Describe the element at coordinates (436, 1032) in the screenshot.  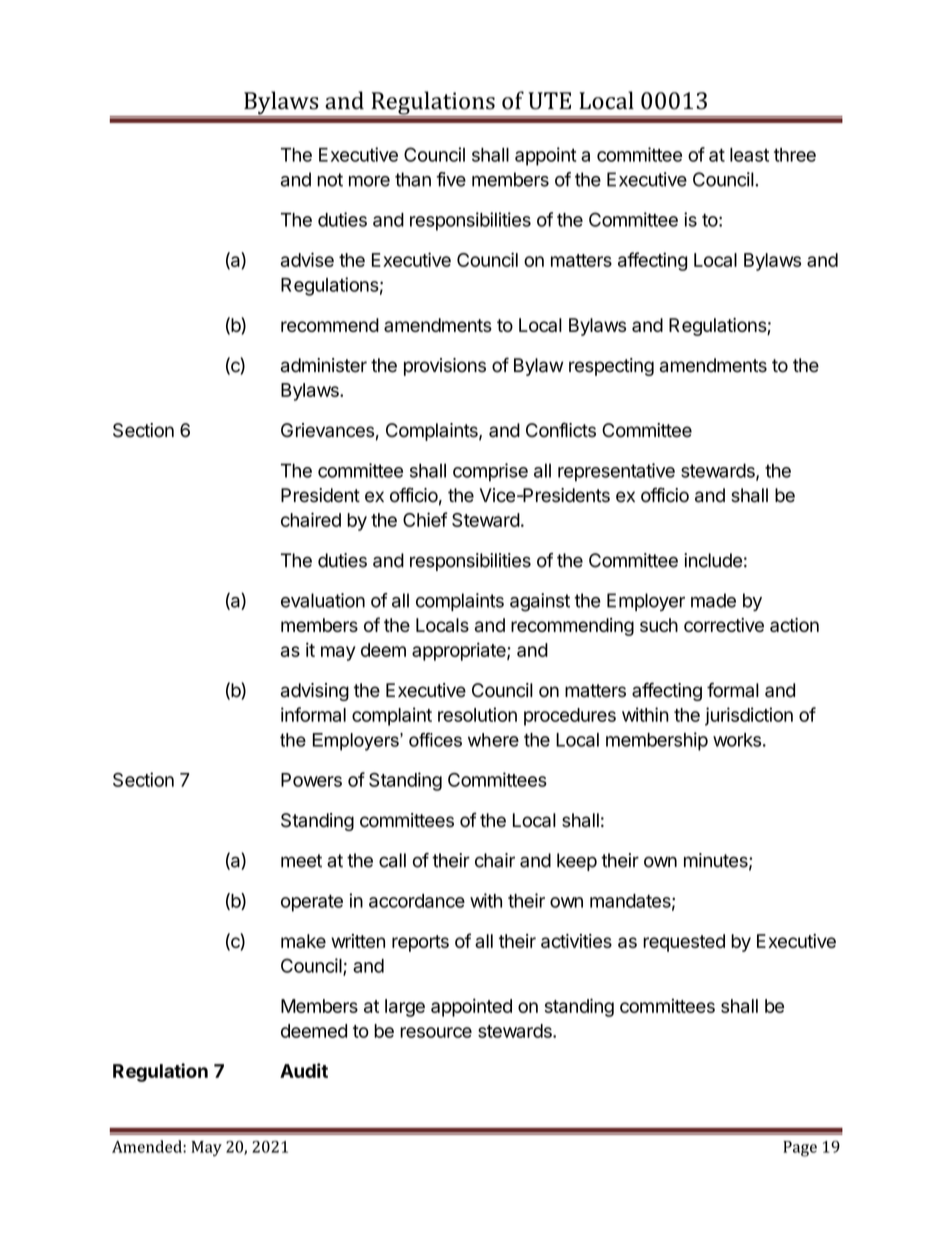
I see `resource` at that location.
